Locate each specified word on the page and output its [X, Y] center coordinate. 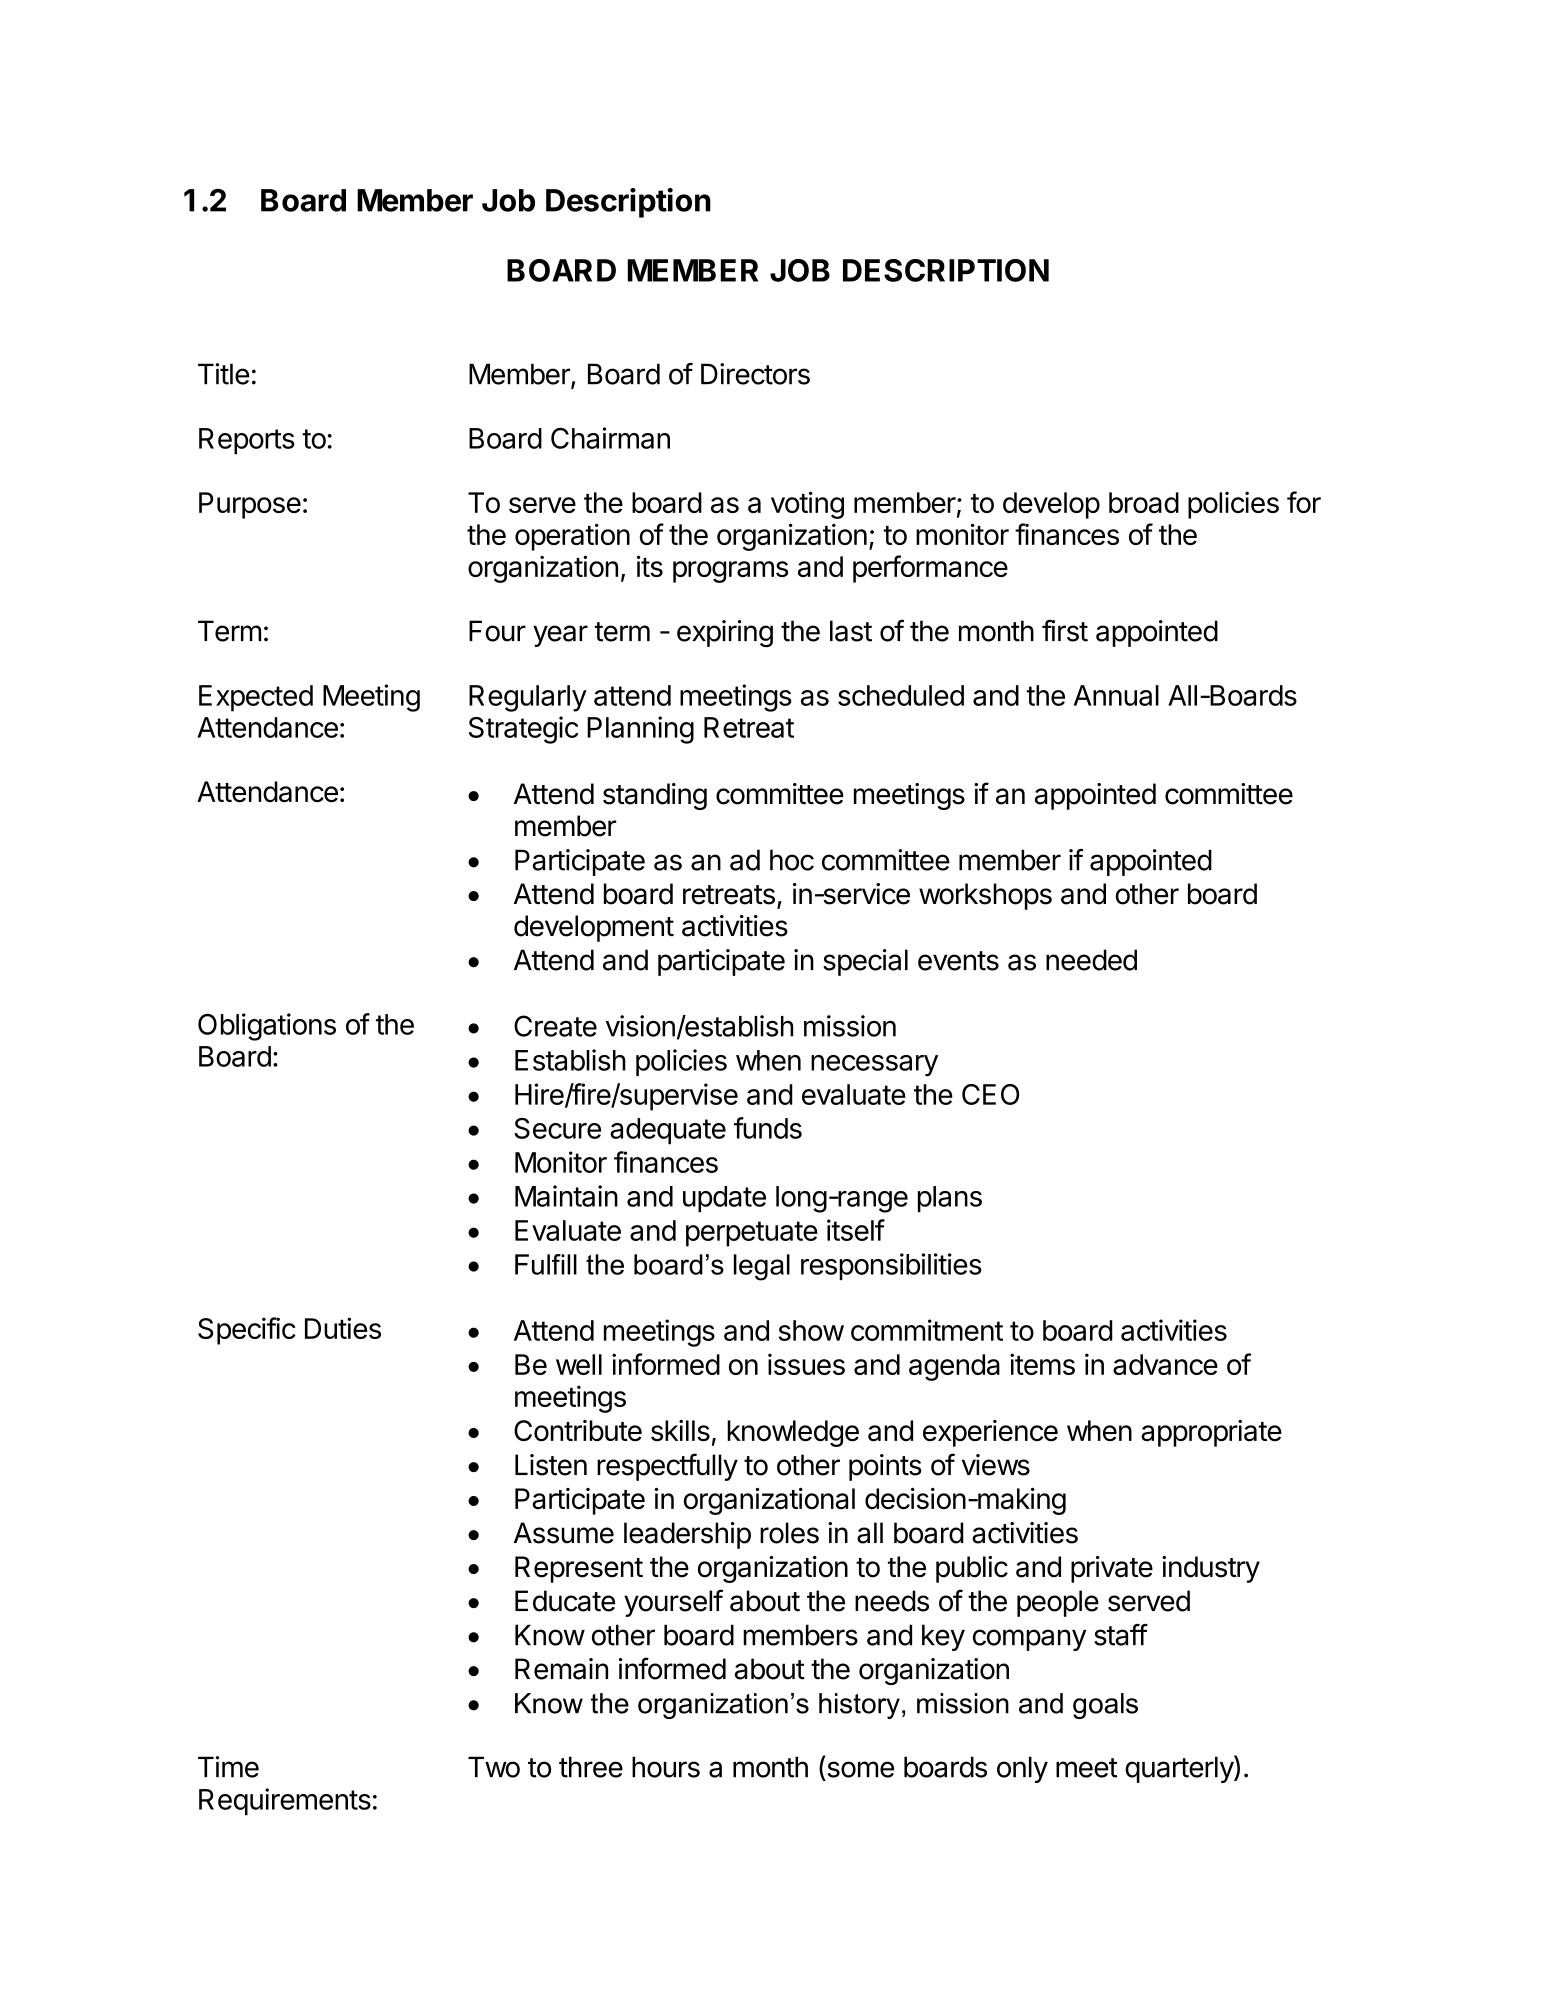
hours [666, 1767]
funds [768, 1128]
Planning [640, 730]
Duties [343, 1328]
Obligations [267, 1027]
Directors [755, 374]
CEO [990, 1094]
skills [680, 1430]
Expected [256, 698]
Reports [247, 441]
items [1042, 1364]
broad [1144, 502]
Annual [1116, 695]
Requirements [285, 1802]
